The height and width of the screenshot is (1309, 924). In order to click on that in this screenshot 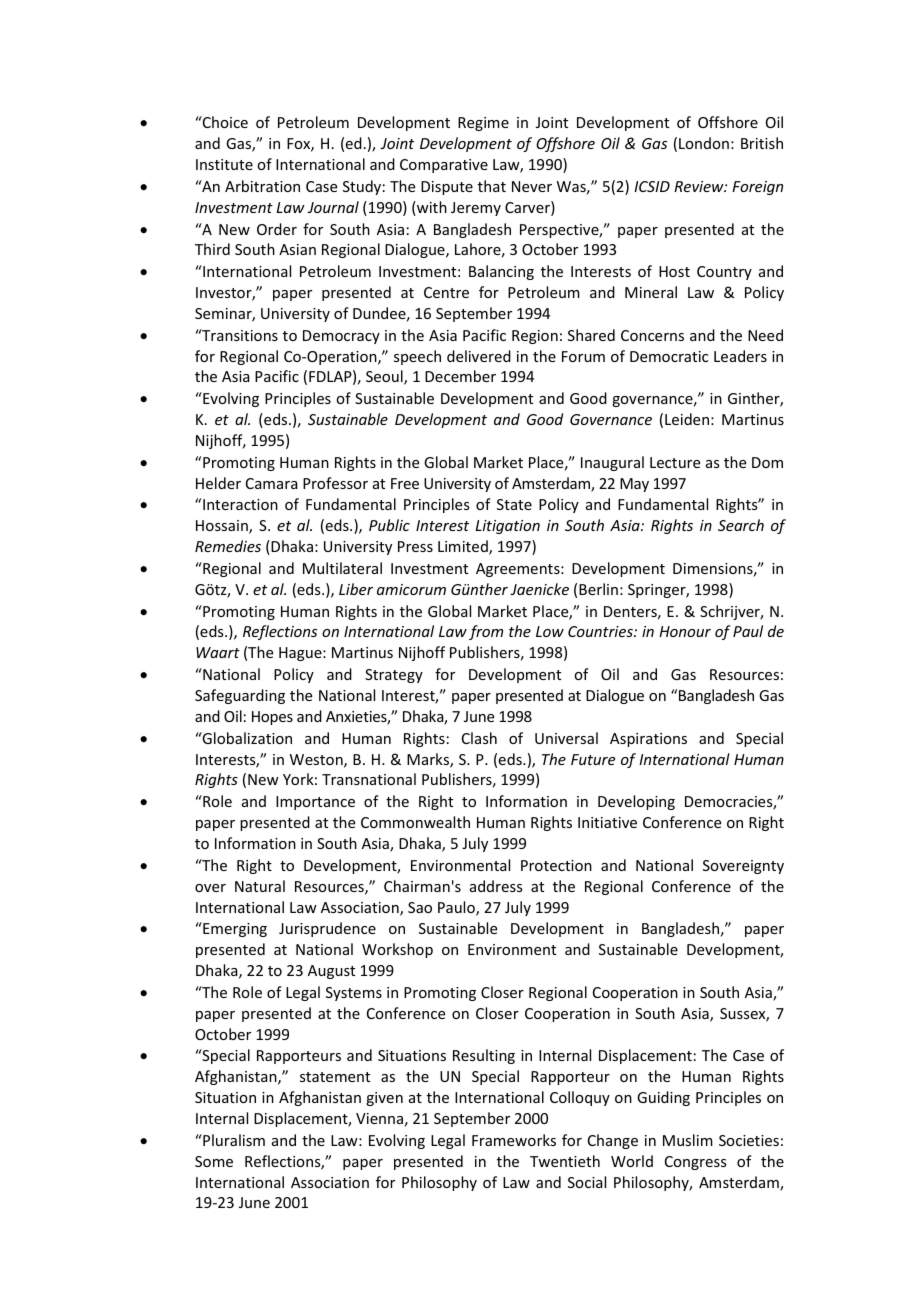, I will do `click(492, 186)`.
